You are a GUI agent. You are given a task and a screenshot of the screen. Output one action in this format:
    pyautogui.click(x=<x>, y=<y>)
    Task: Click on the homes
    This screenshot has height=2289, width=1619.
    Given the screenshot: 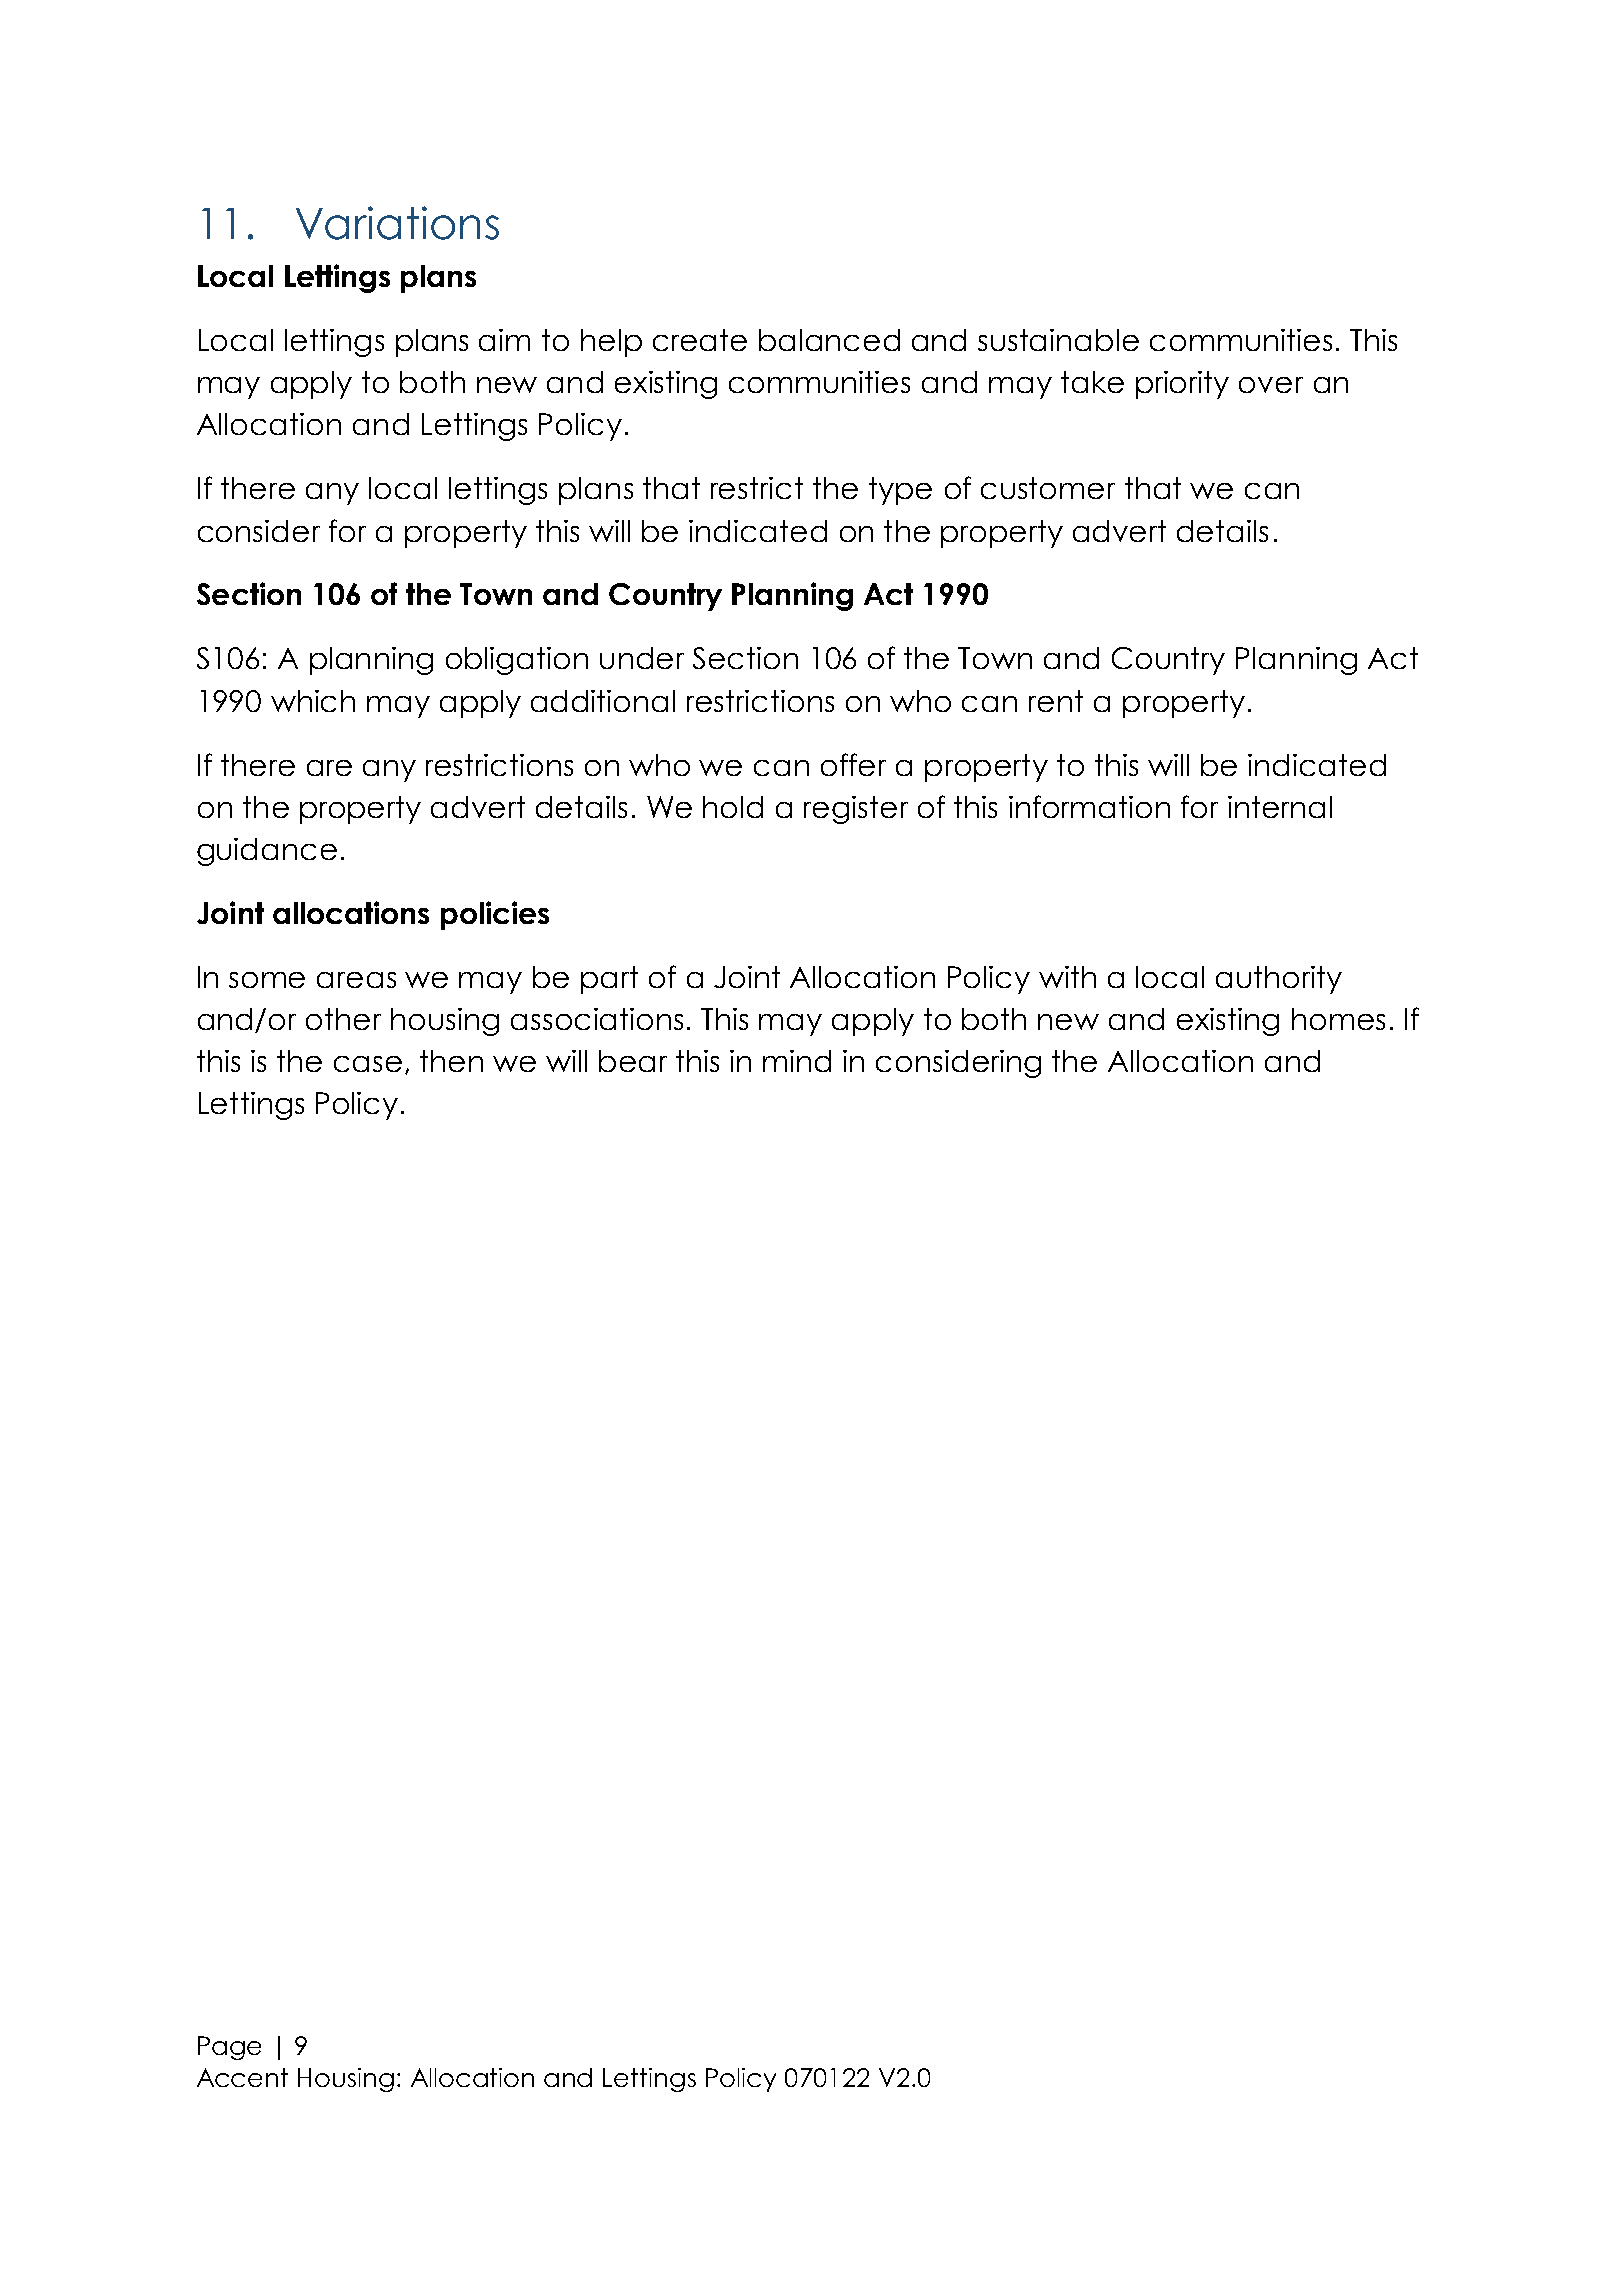 What is the action you would take?
    pyautogui.click(x=1338, y=1019)
